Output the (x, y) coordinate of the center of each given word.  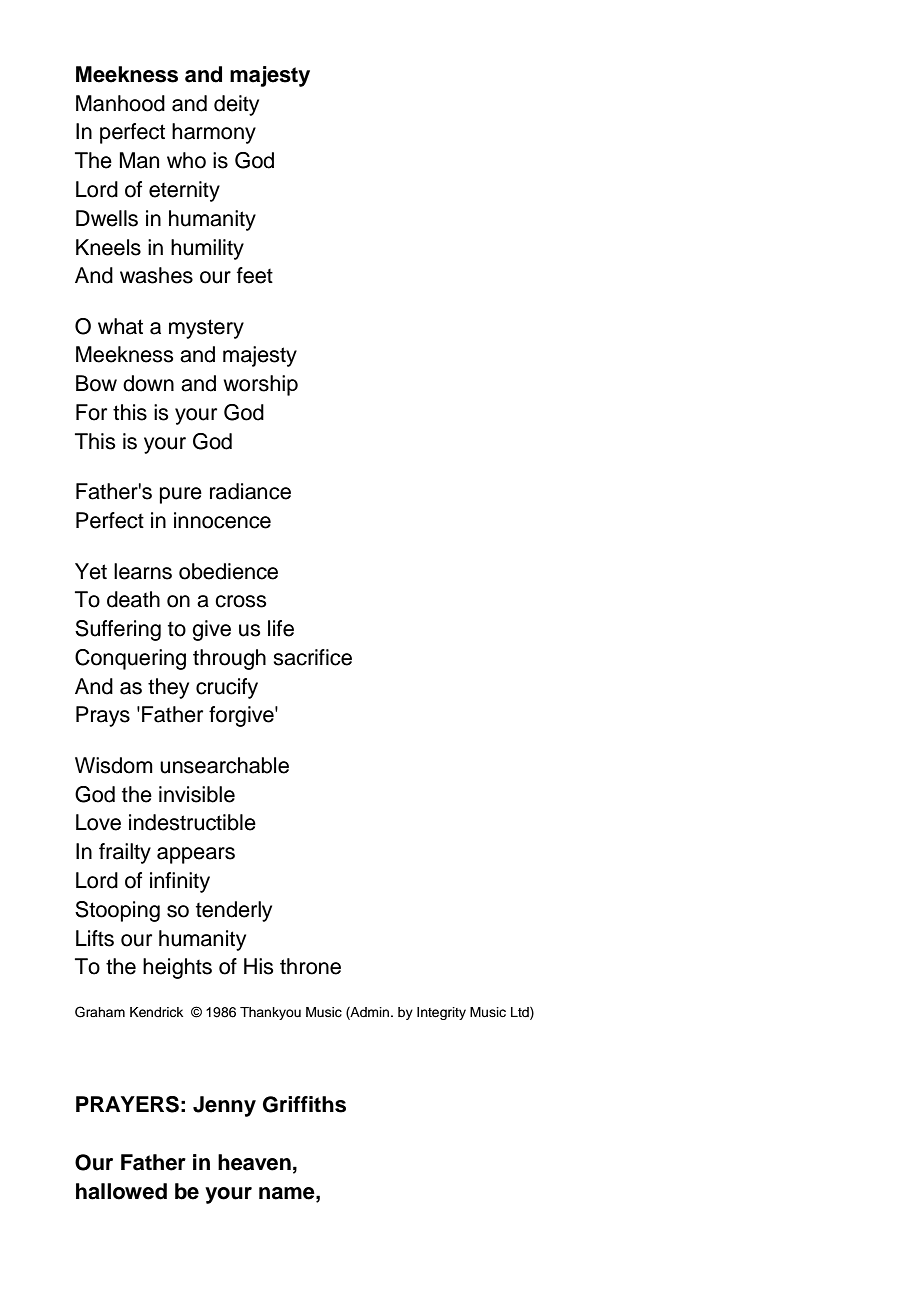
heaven (254, 1162)
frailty (125, 853)
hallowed (121, 1191)
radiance (250, 491)
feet (255, 275)
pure (181, 495)
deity (236, 105)
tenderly (234, 911)
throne (310, 966)
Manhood (120, 103)
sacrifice (312, 657)
